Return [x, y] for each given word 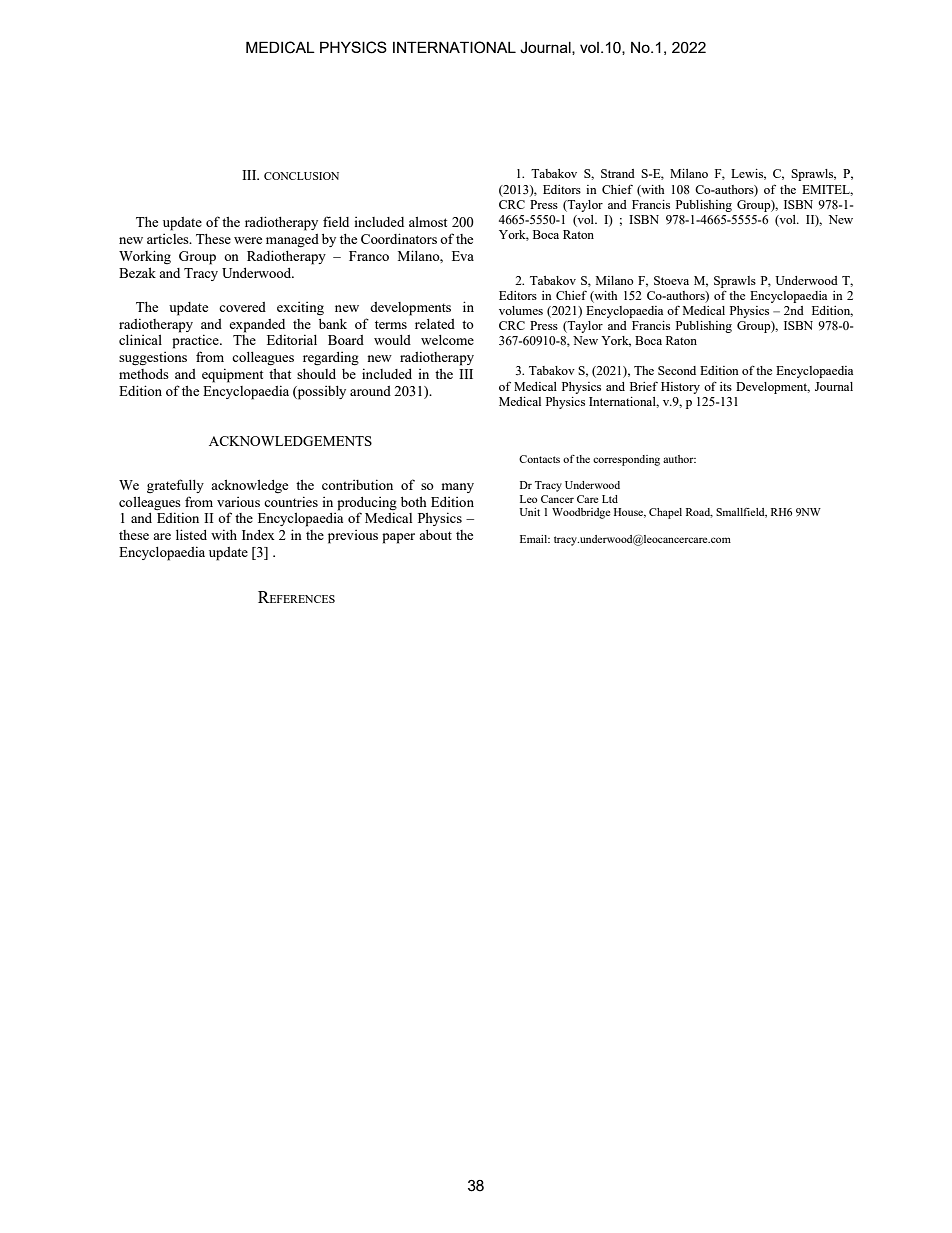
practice [196, 341]
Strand [618, 173]
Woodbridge [581, 513]
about [435, 534]
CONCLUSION [301, 176]
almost [428, 222]
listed [191, 534]
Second [677, 370]
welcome [447, 340]
